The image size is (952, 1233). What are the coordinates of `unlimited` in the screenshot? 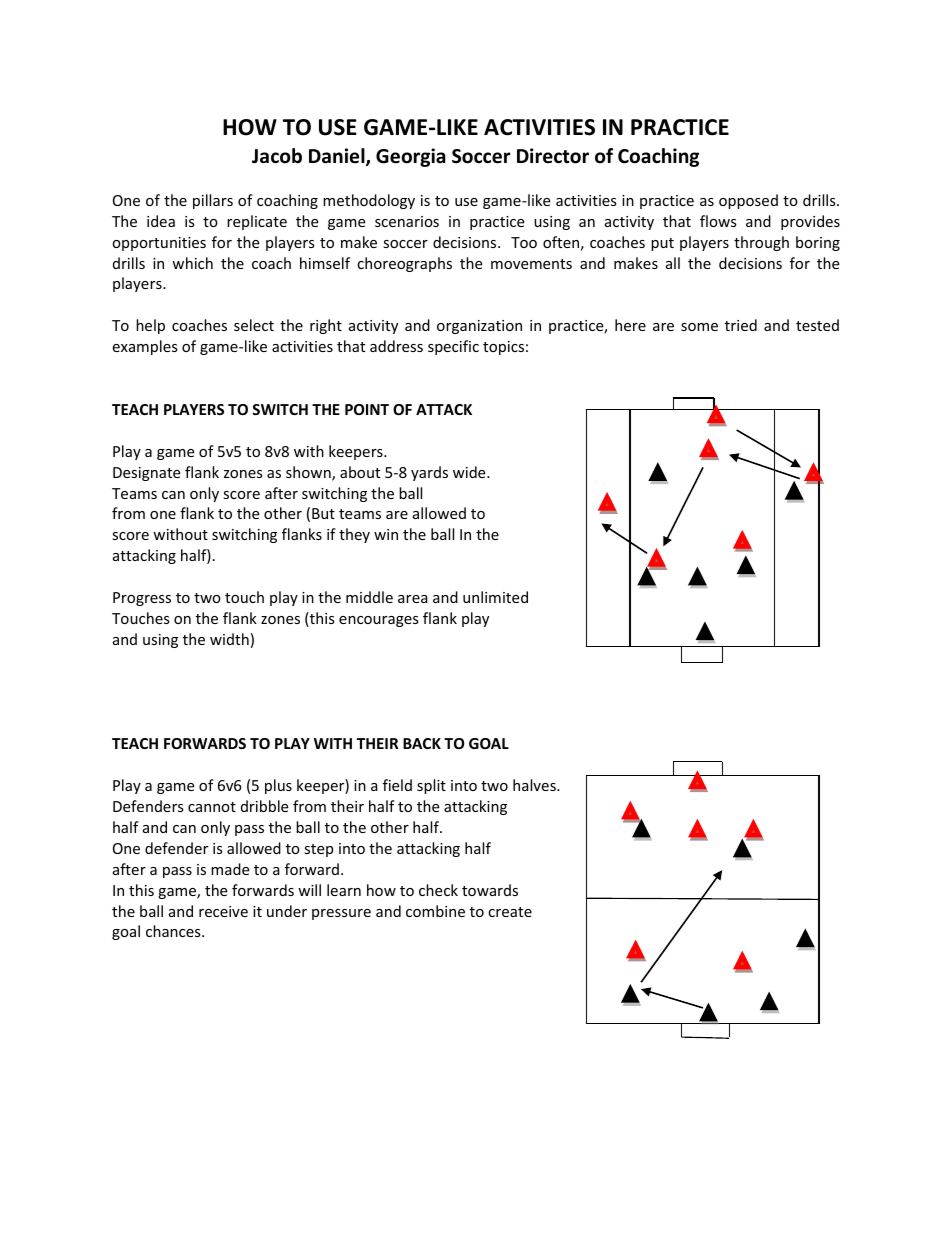 It's located at (495, 597).
